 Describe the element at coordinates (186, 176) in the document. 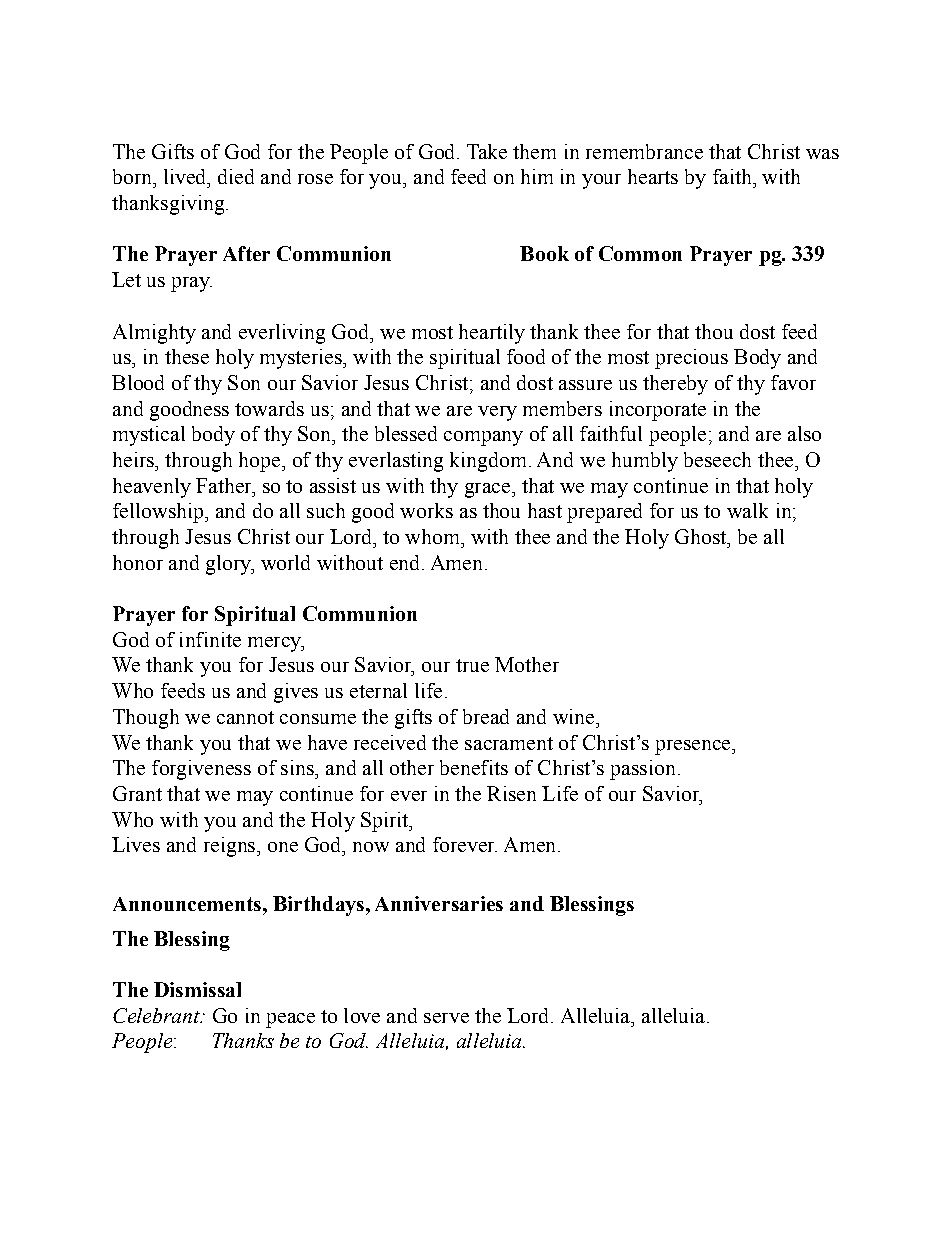

I see `lived` at that location.
